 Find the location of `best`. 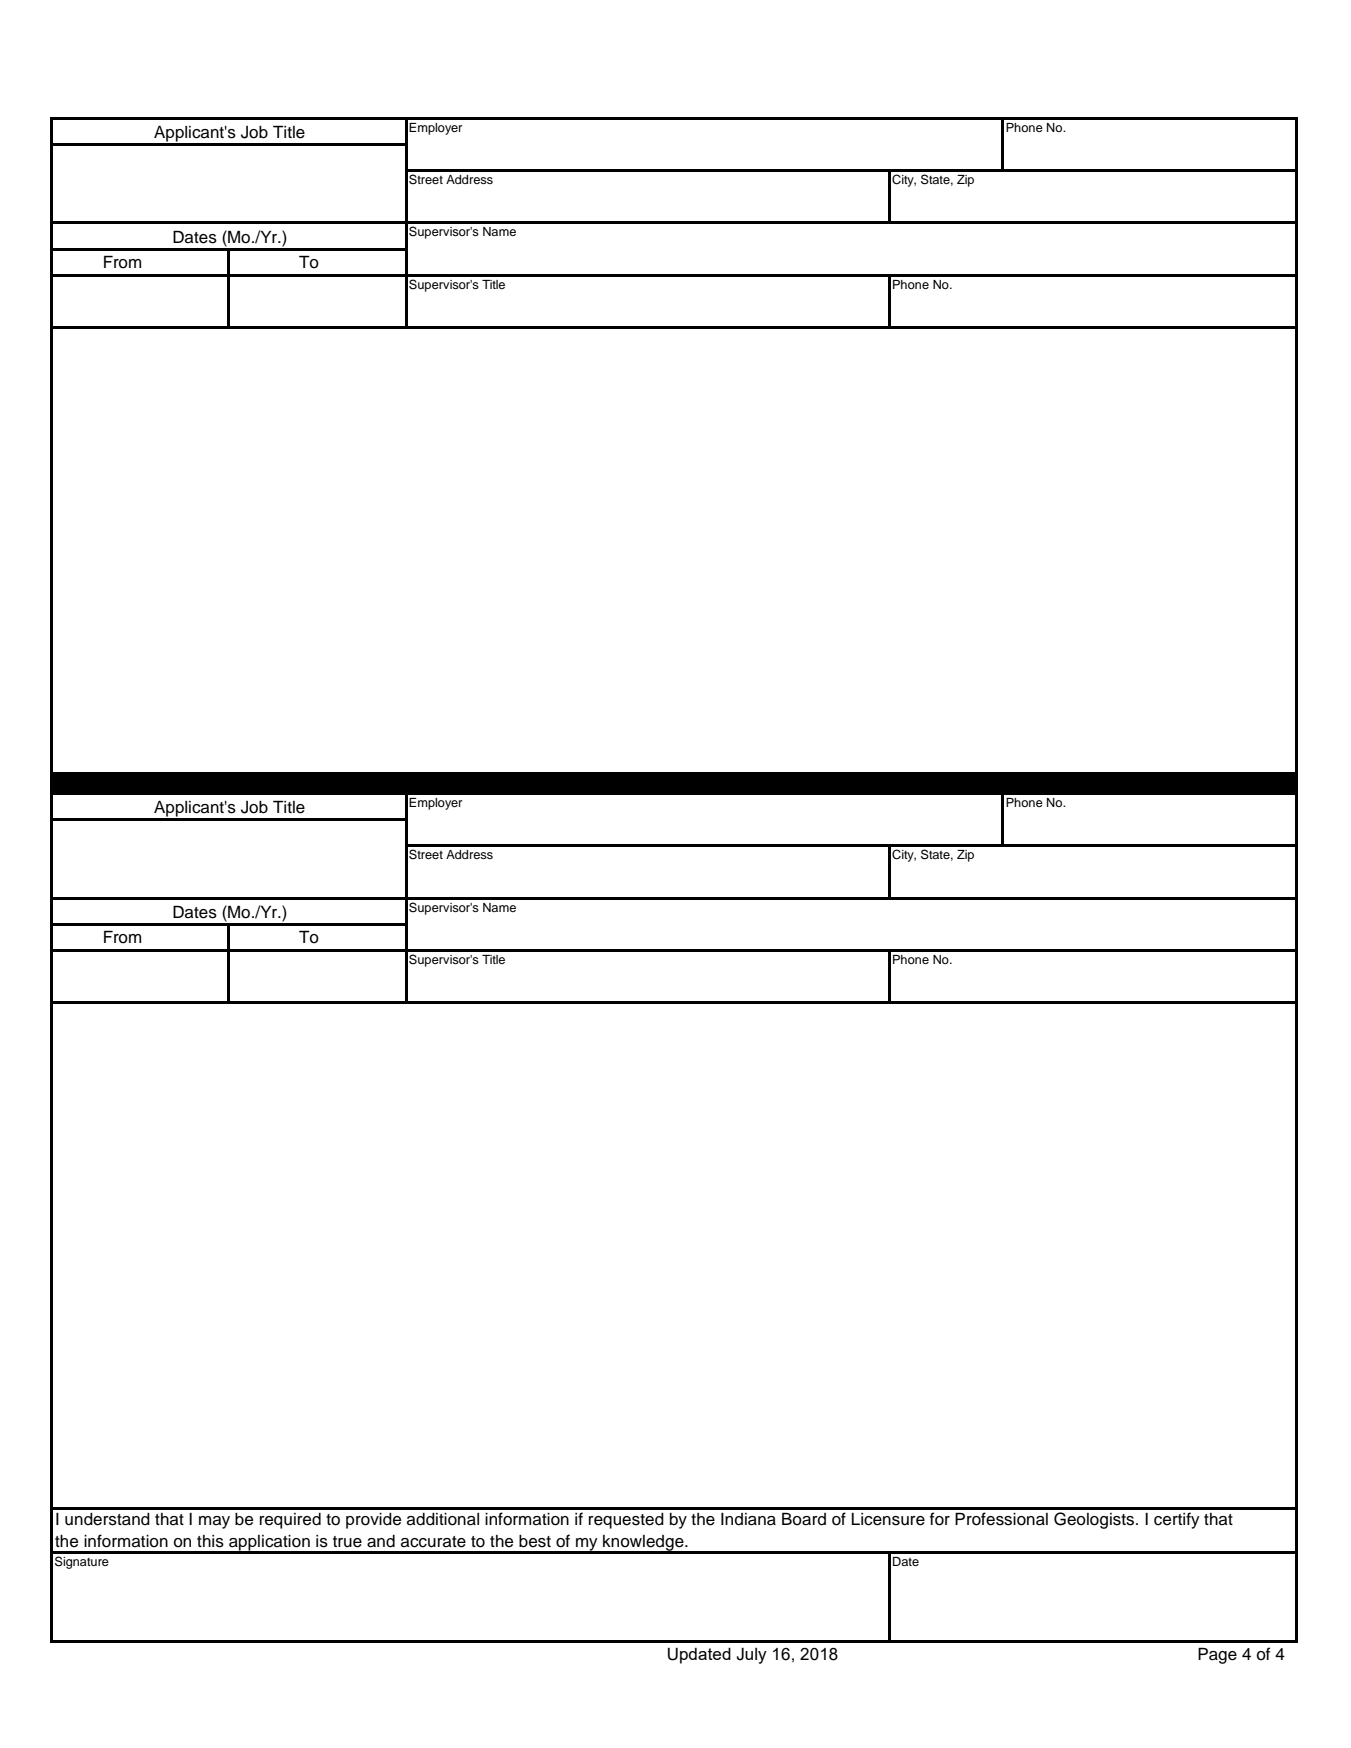

best is located at coordinates (535, 1541).
